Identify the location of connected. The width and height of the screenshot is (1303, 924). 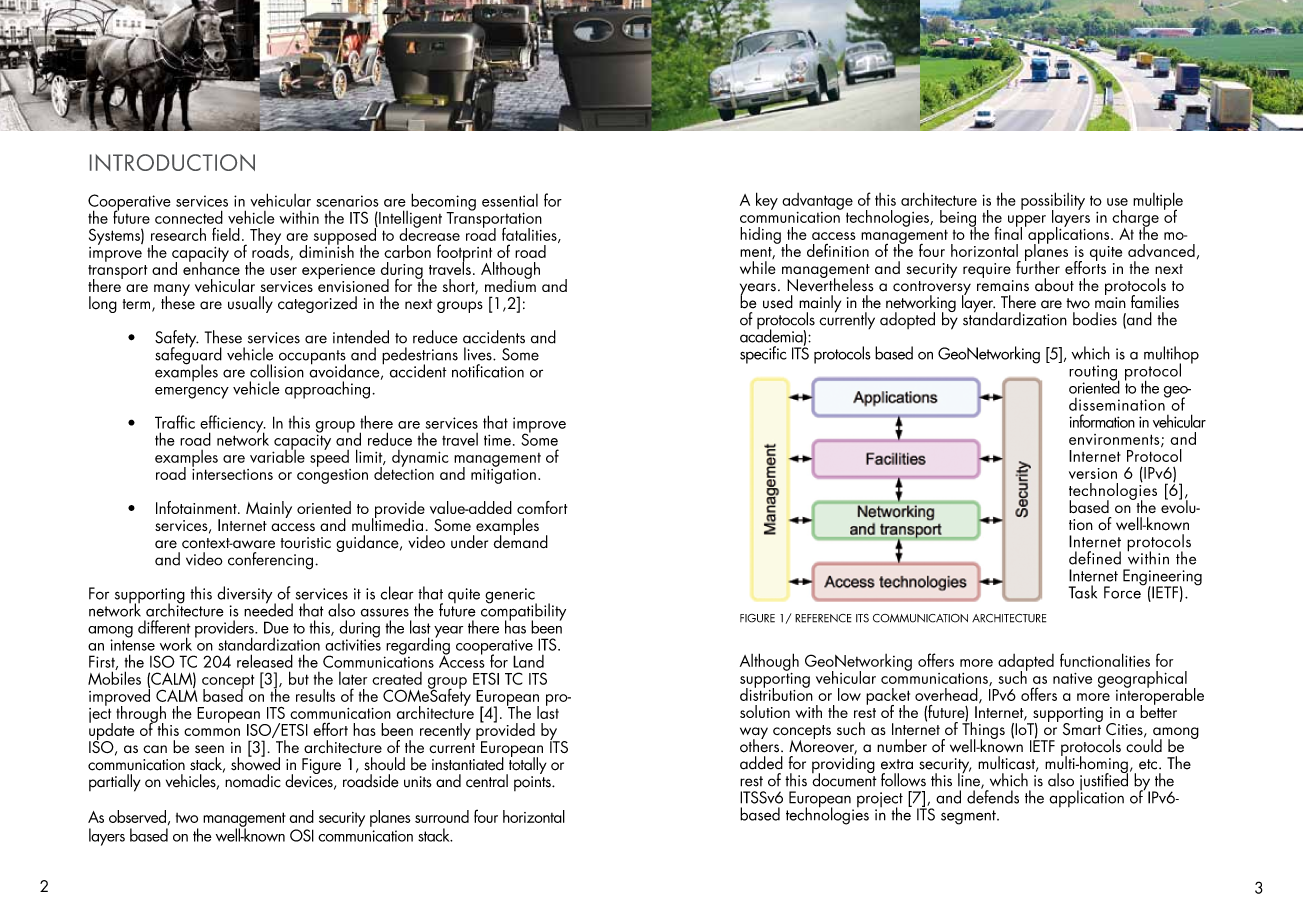
(189, 217).
